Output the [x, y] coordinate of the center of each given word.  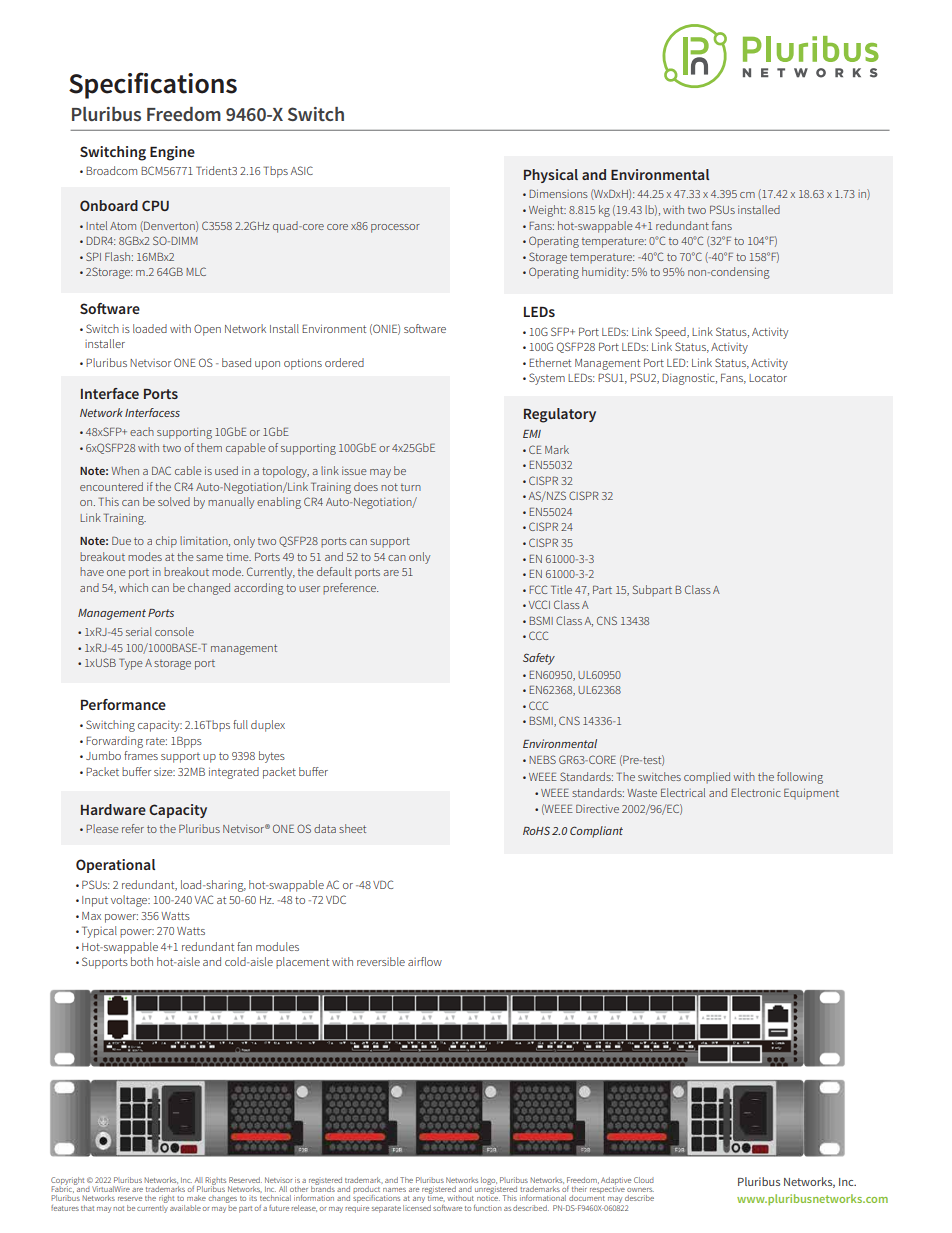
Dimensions [558, 193]
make [196, 1198]
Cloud [644, 1180]
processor [395, 228]
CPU [155, 205]
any [419, 1200]
